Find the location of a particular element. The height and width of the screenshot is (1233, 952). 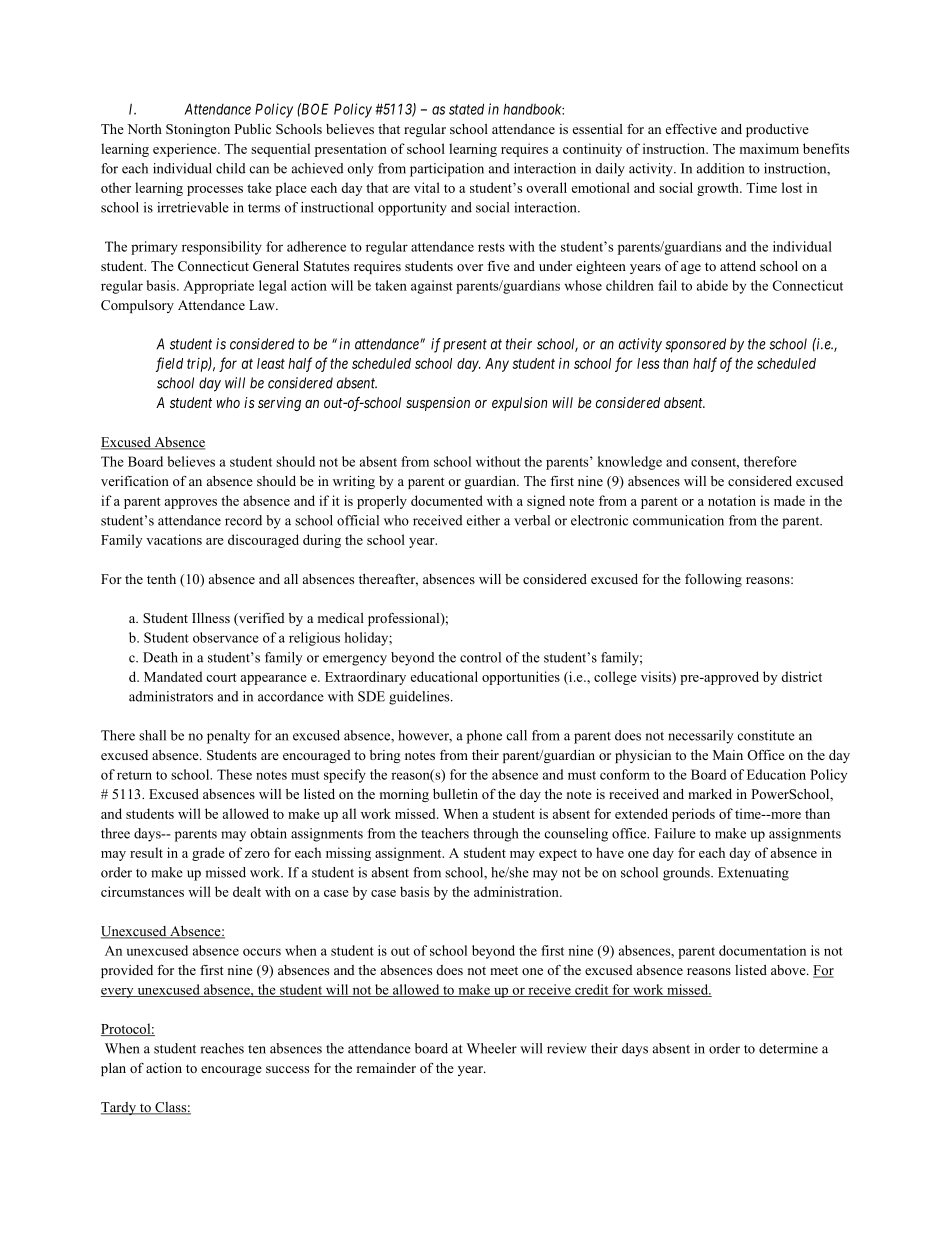

Illness is located at coordinates (211, 618).
